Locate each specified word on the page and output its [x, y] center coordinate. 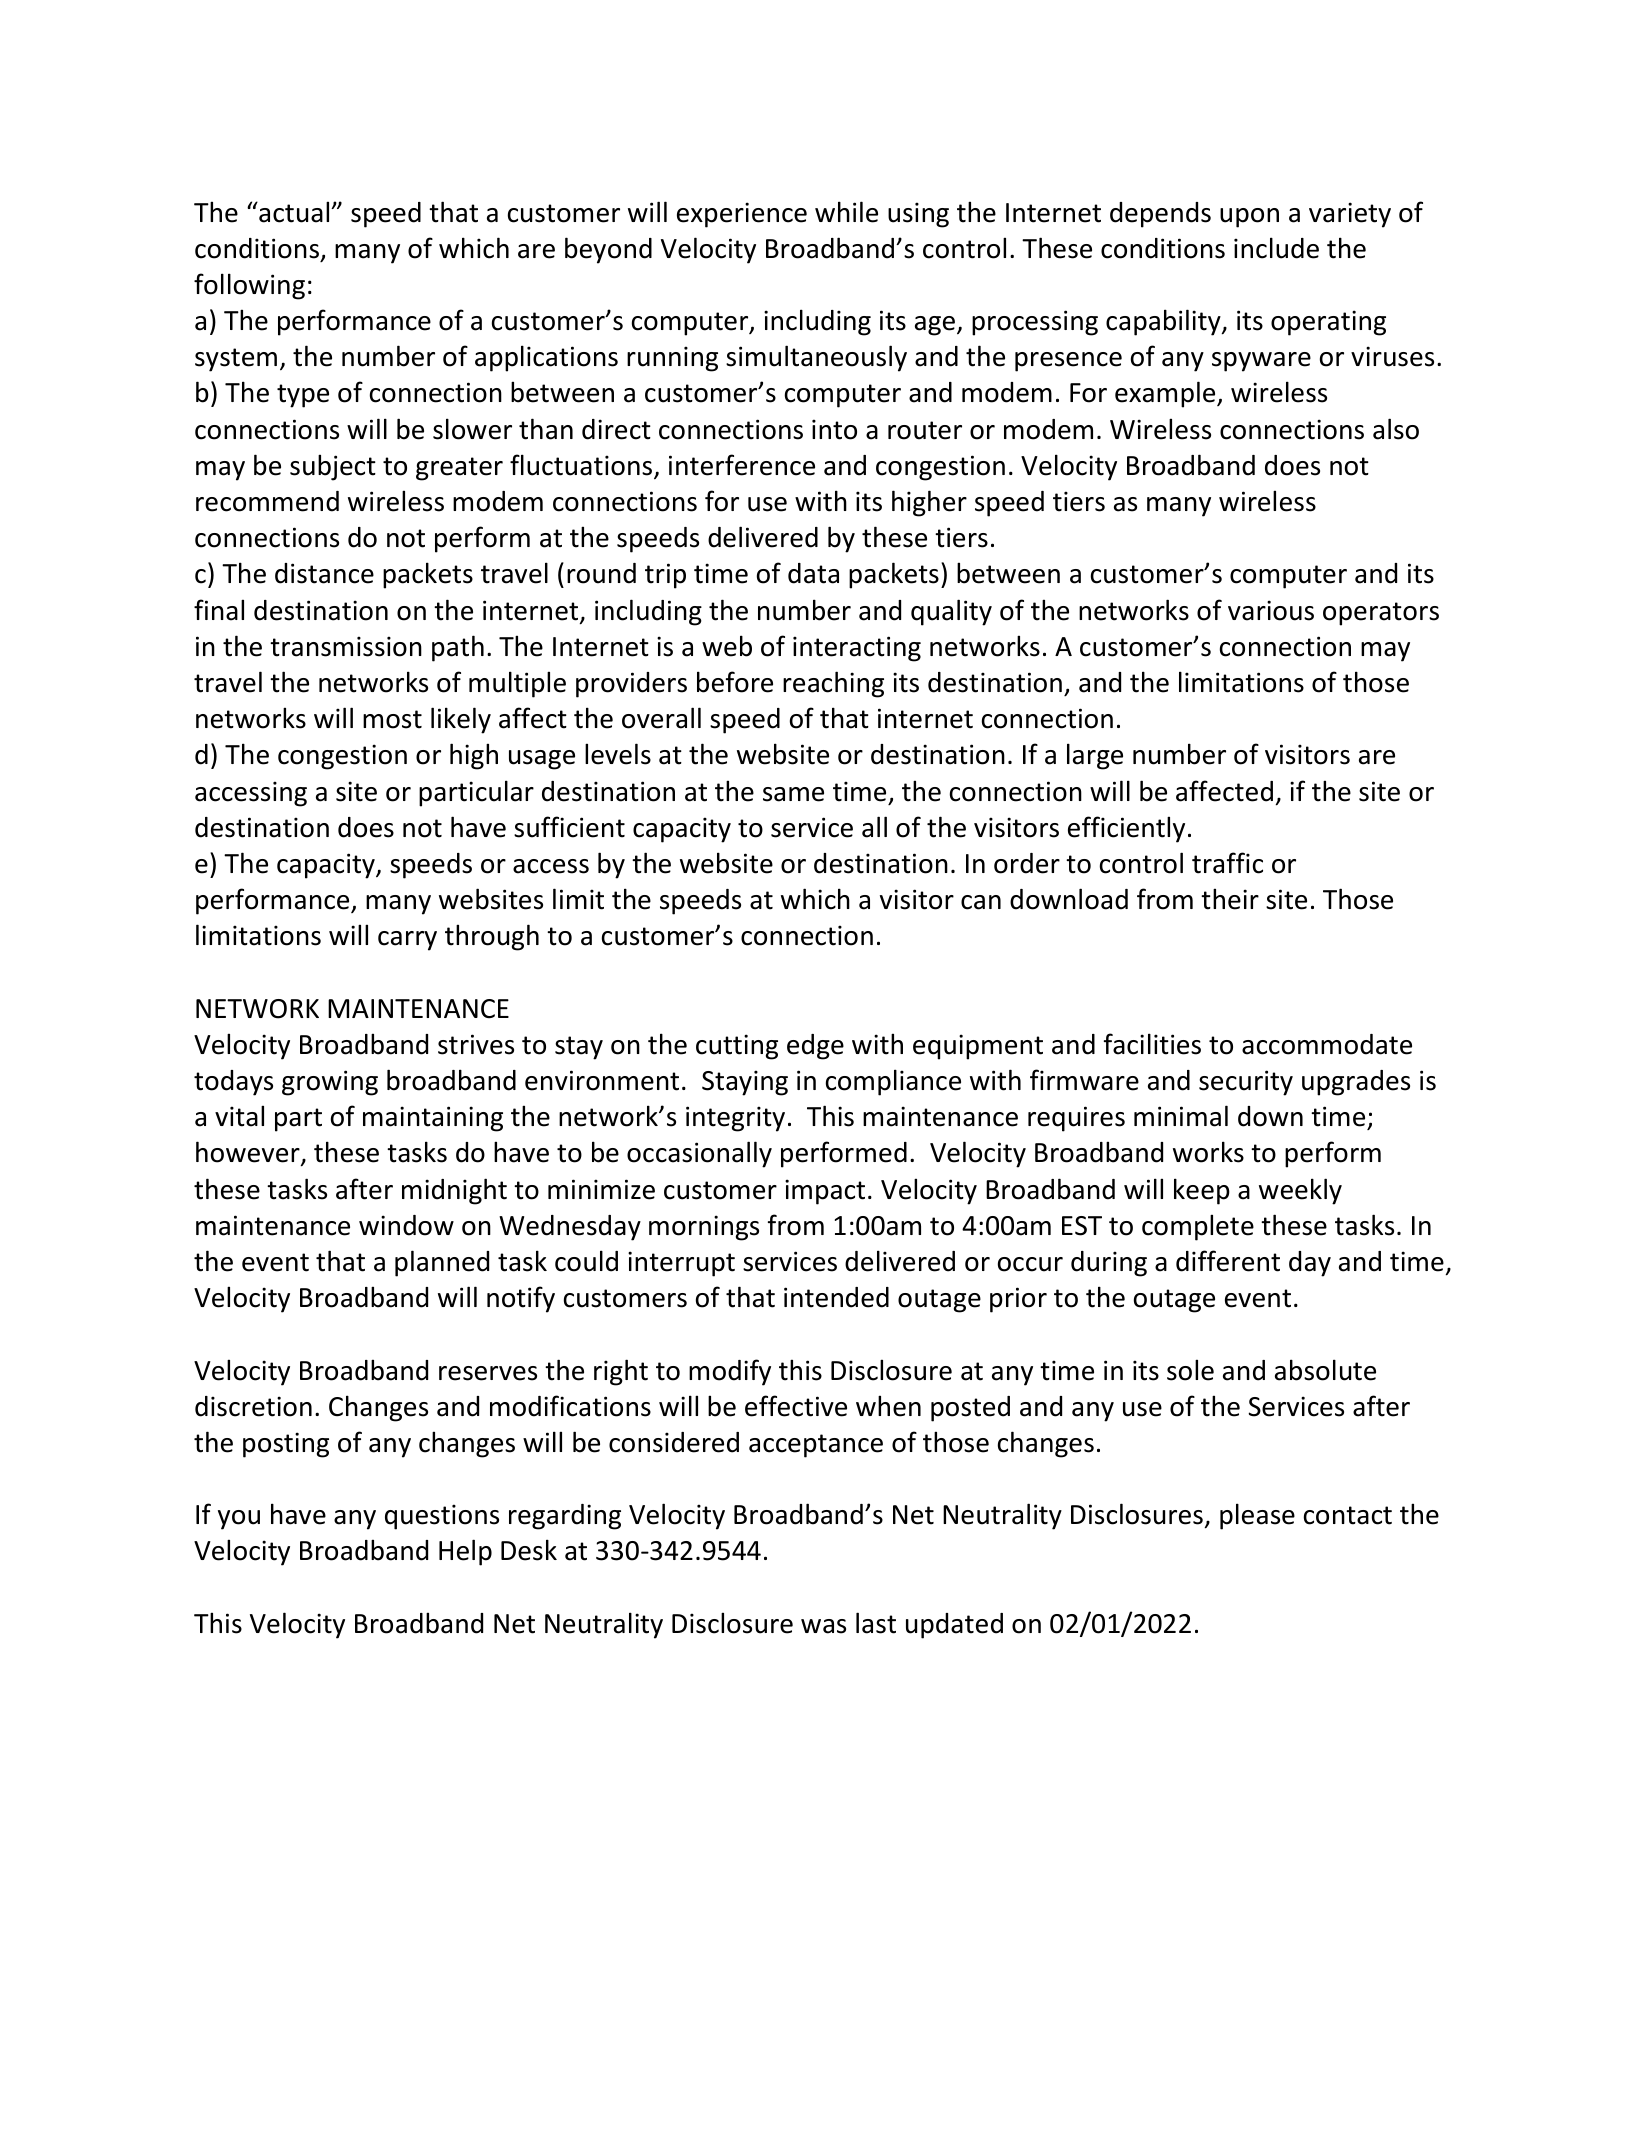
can [981, 902]
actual [294, 212]
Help [465, 1552]
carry [407, 941]
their [1230, 899]
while [846, 212]
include [1276, 248]
